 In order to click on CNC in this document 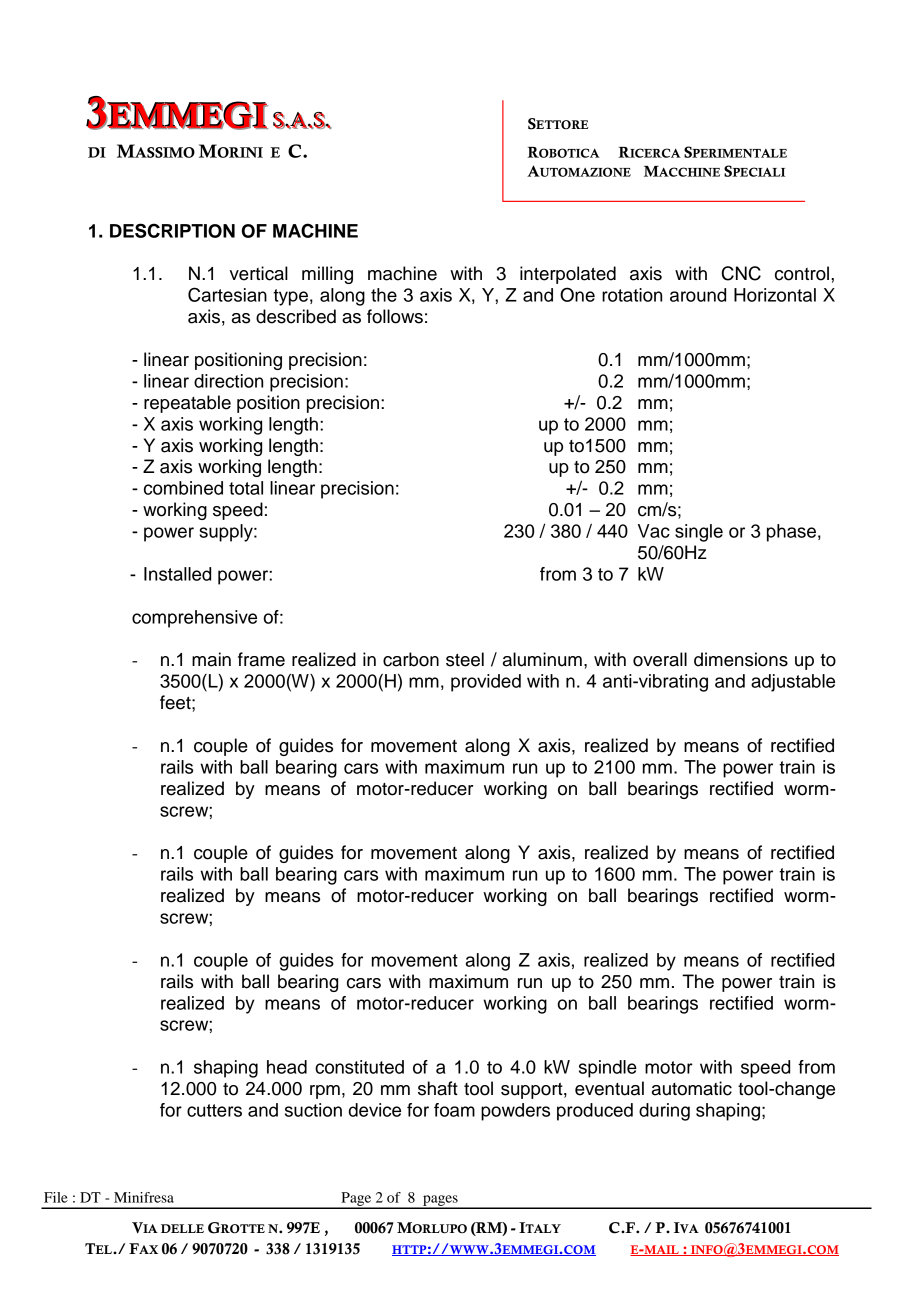, I will do `click(741, 273)`.
